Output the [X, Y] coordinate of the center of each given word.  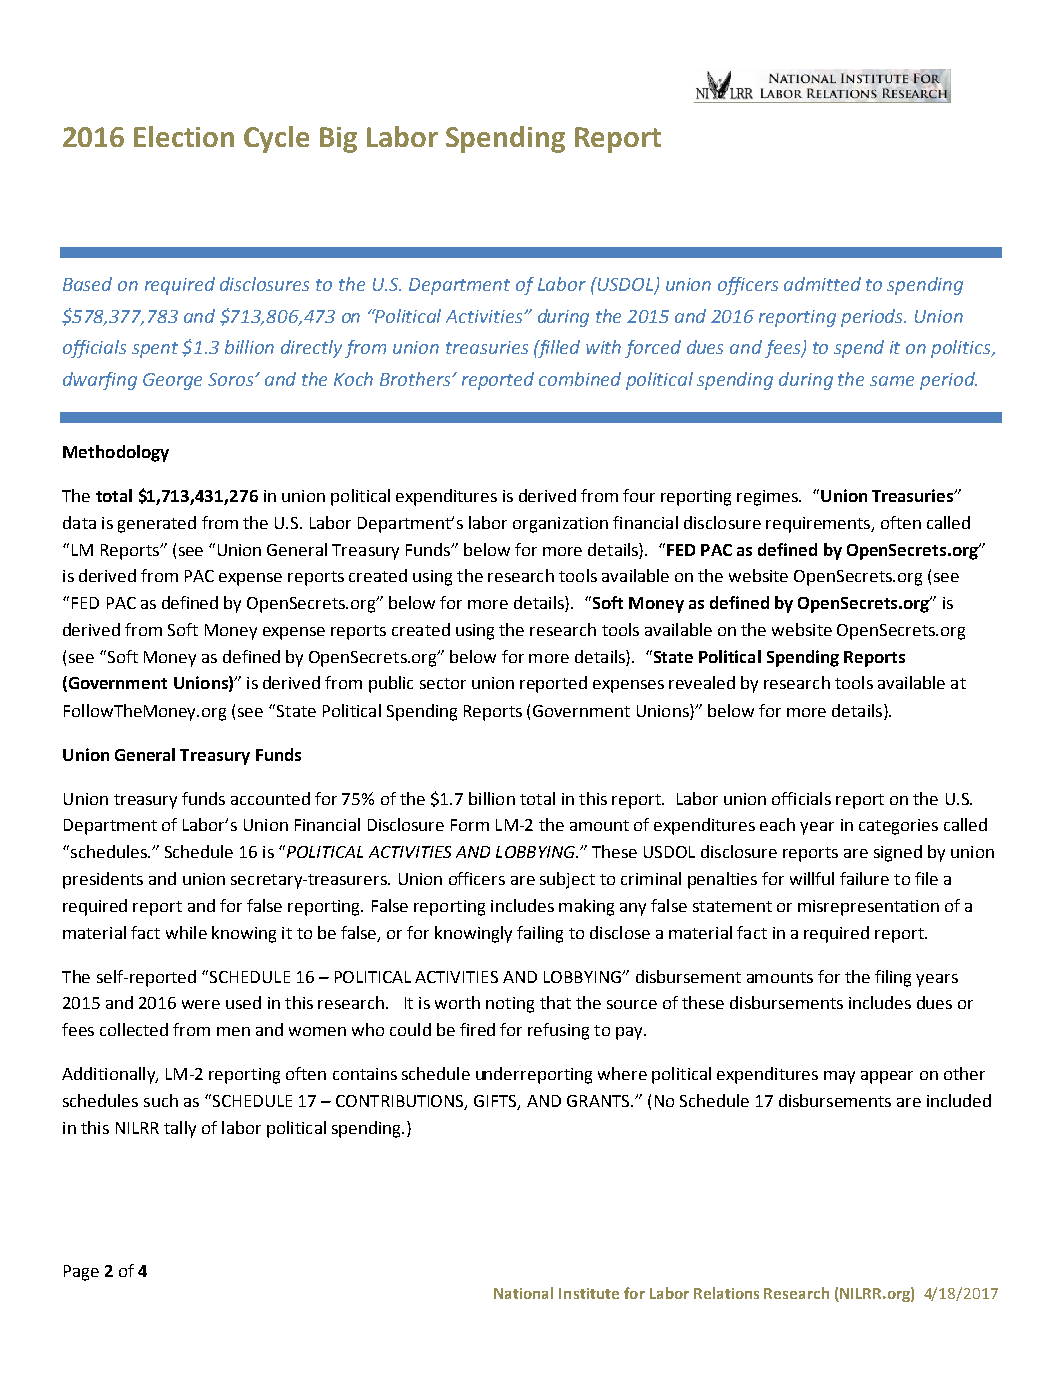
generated [157, 524]
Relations [726, 1293]
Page [81, 1273]
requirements [819, 525]
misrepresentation [868, 908]
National [523, 1293]
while [186, 932]
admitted [822, 284]
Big [338, 140]
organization [560, 525]
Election [184, 136]
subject [567, 880]
